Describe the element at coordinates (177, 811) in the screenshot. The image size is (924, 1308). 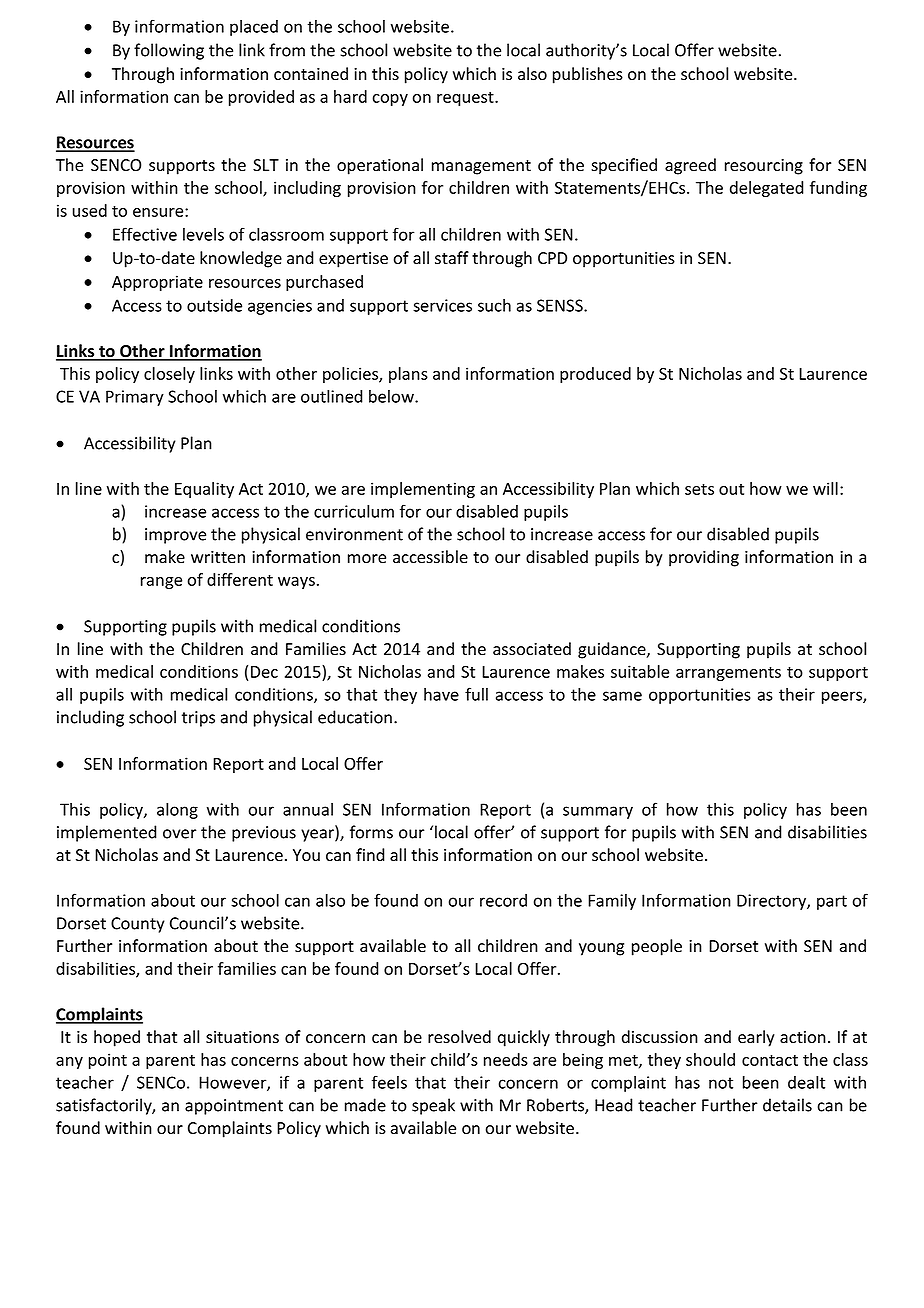
I see `along` at that location.
